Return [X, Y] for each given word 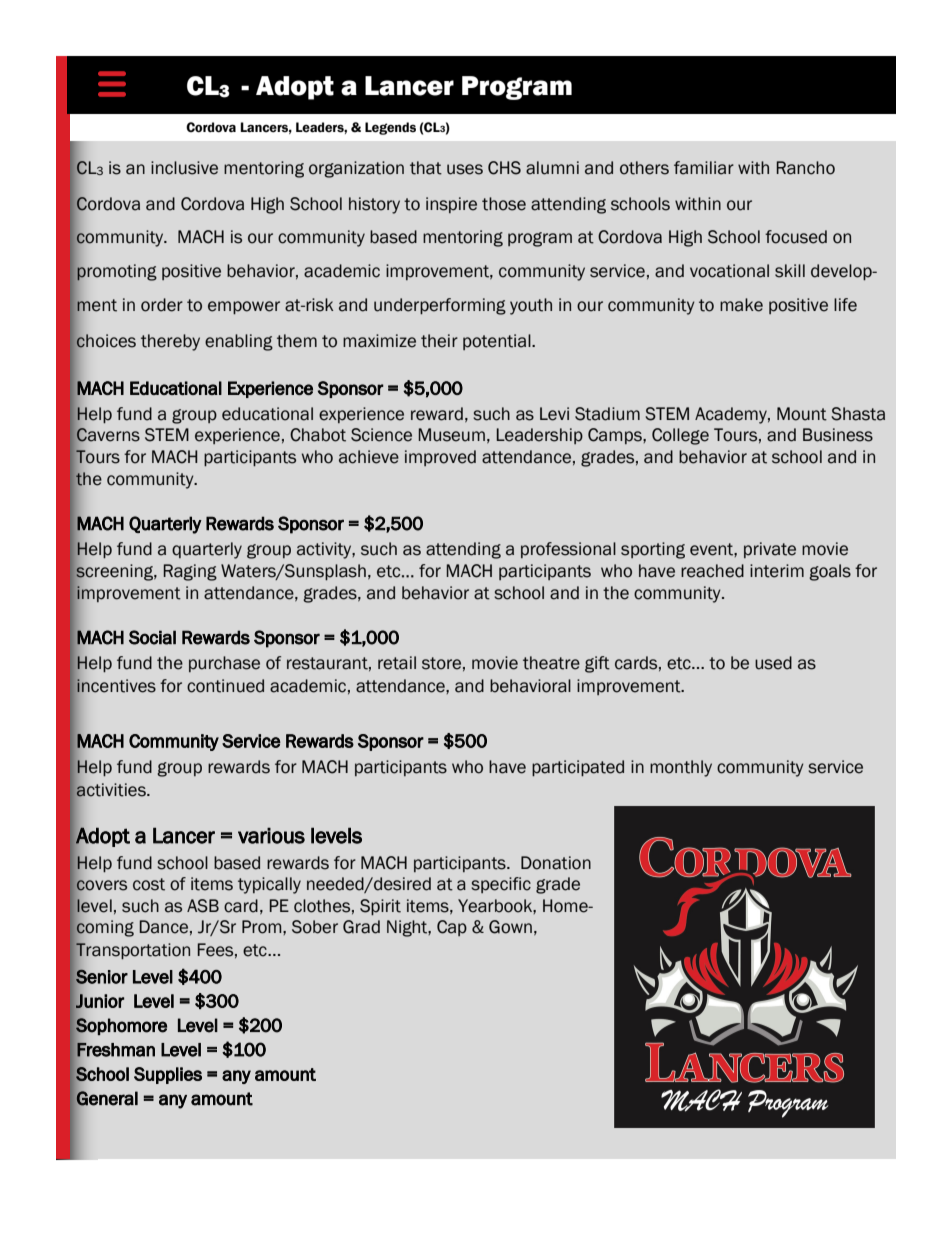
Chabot [318, 435]
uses [465, 169]
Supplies [168, 1075]
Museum [452, 435]
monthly [681, 768]
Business [838, 435]
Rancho [806, 168]
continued [225, 686]
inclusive [184, 168]
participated [578, 768]
